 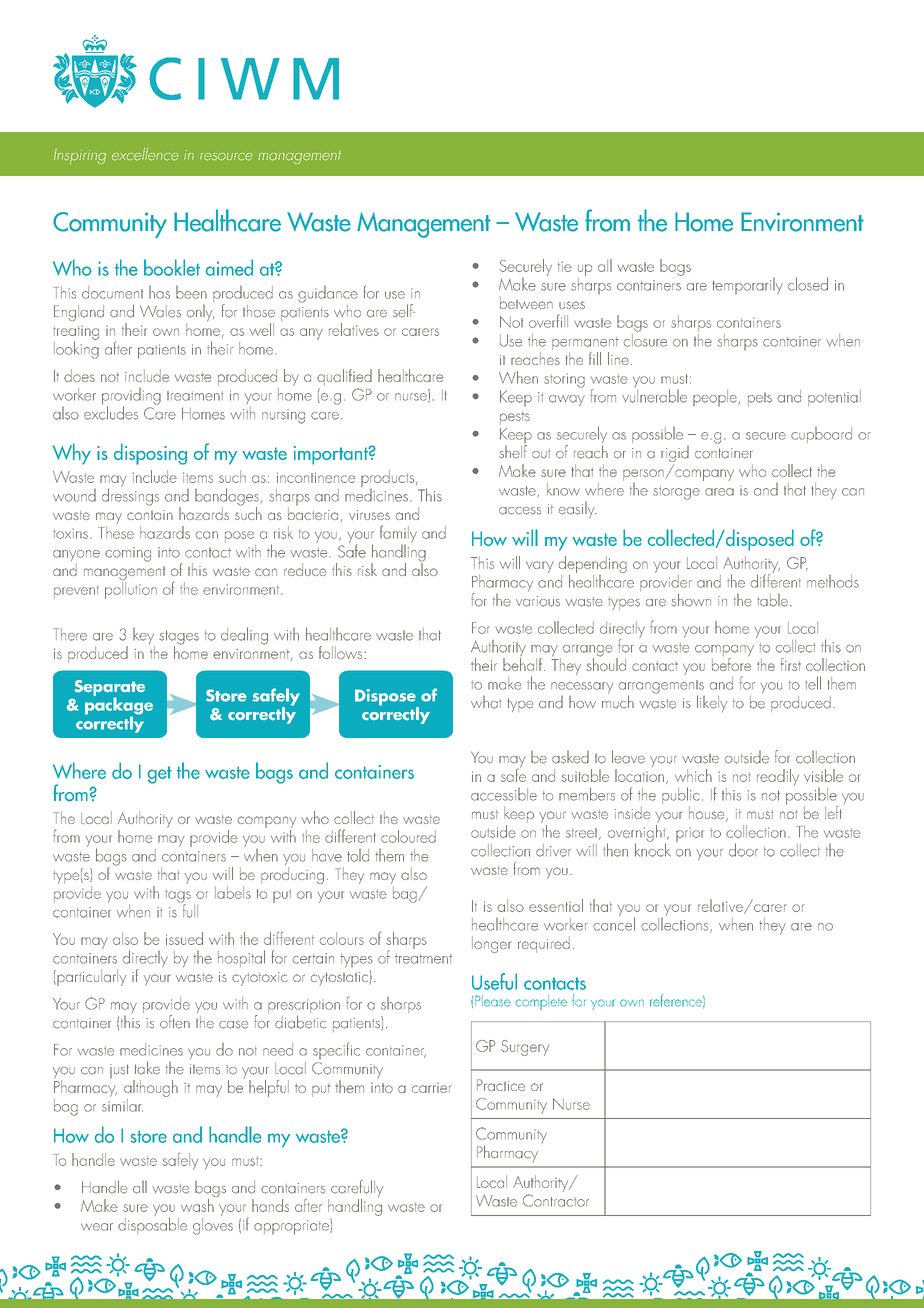 I want to click on cancel, so click(x=614, y=923).
